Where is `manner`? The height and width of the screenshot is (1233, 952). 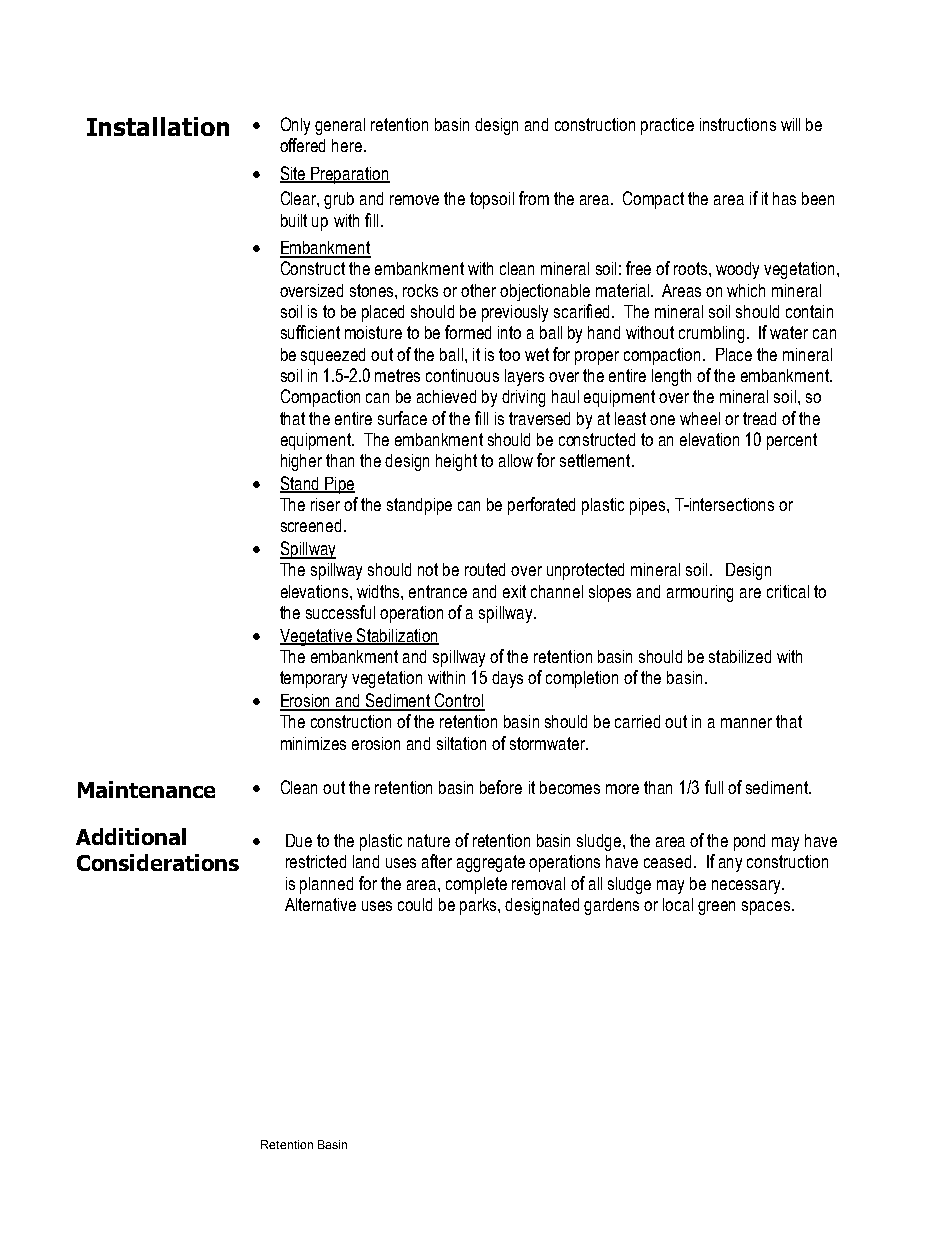 manner is located at coordinates (746, 723).
